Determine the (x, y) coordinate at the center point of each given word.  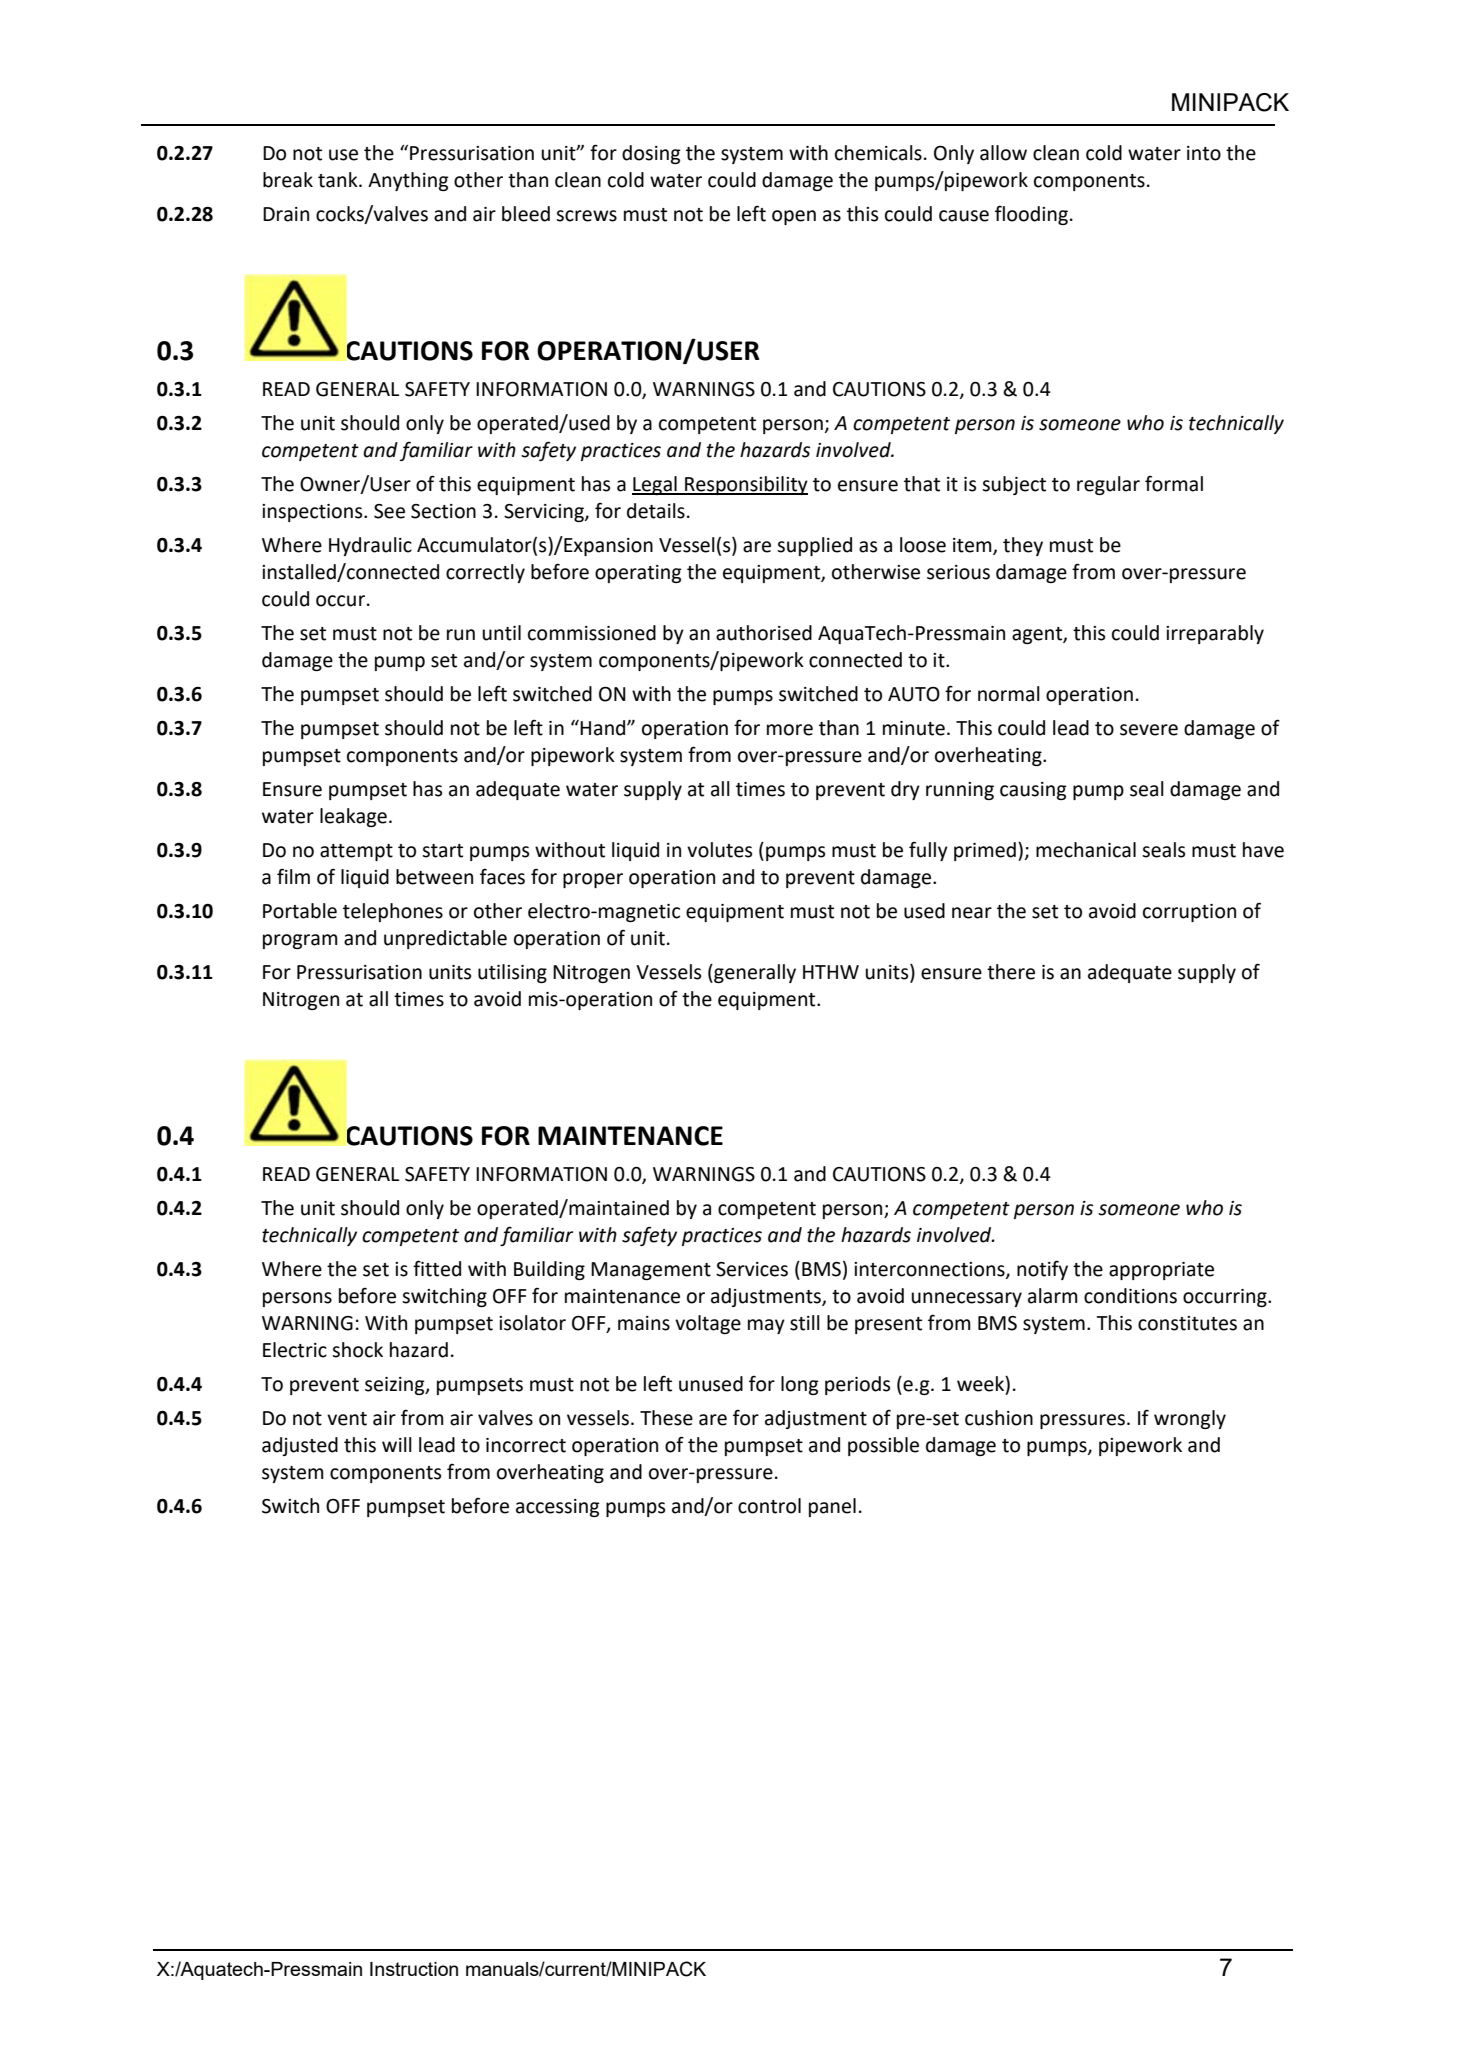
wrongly (1190, 1419)
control (769, 1506)
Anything (408, 181)
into (1204, 153)
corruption (1189, 913)
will (397, 1444)
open (794, 217)
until (501, 633)
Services (752, 1269)
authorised (764, 633)
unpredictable (445, 939)
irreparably (1215, 634)
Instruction (414, 1969)
